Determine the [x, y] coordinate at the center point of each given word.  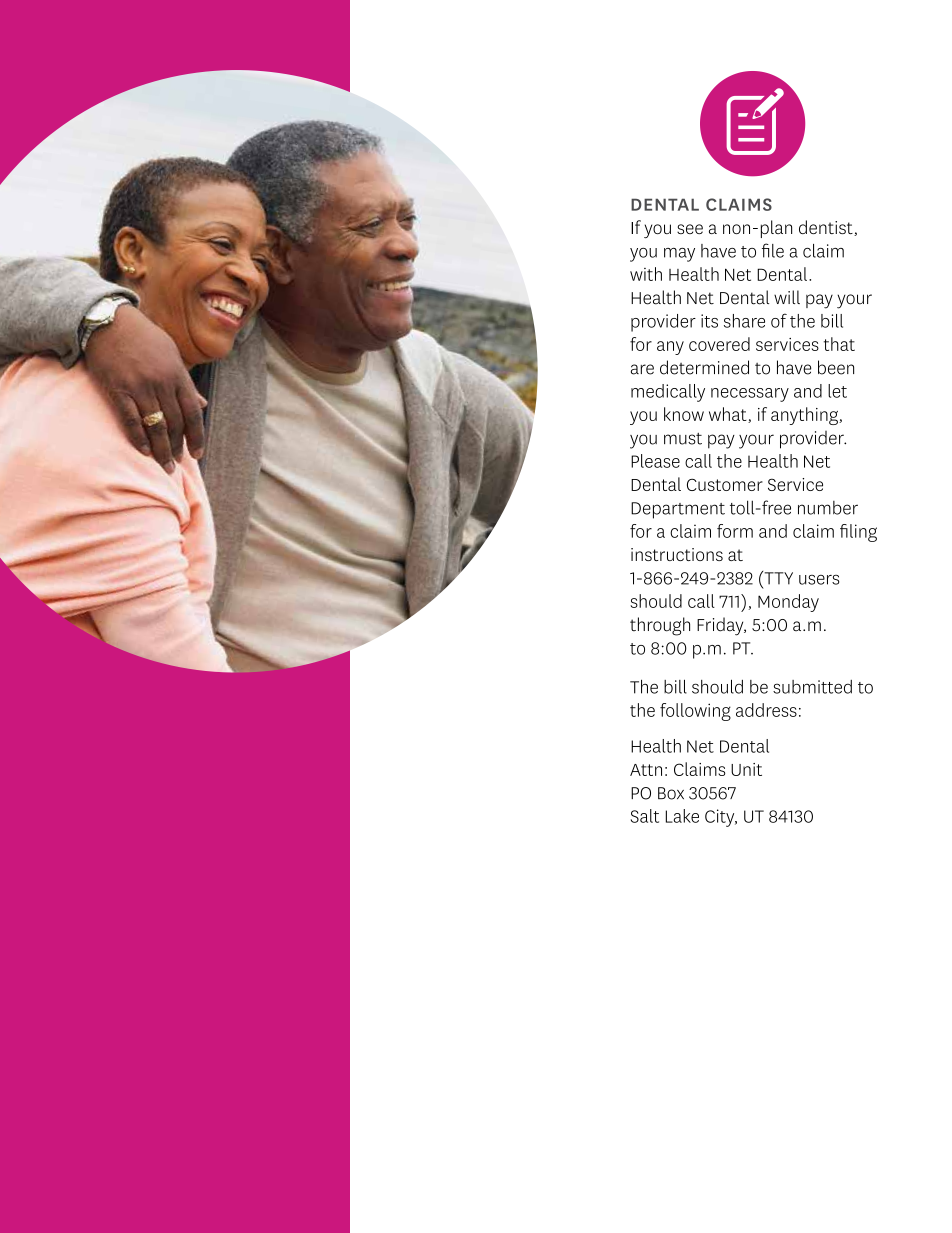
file [773, 250]
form [735, 531]
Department [678, 510]
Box [671, 793]
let [837, 391]
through [660, 626]
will [787, 297]
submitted [812, 687]
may [679, 255]
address [766, 710]
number [828, 508]
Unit [746, 769]
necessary [750, 395]
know [684, 414]
